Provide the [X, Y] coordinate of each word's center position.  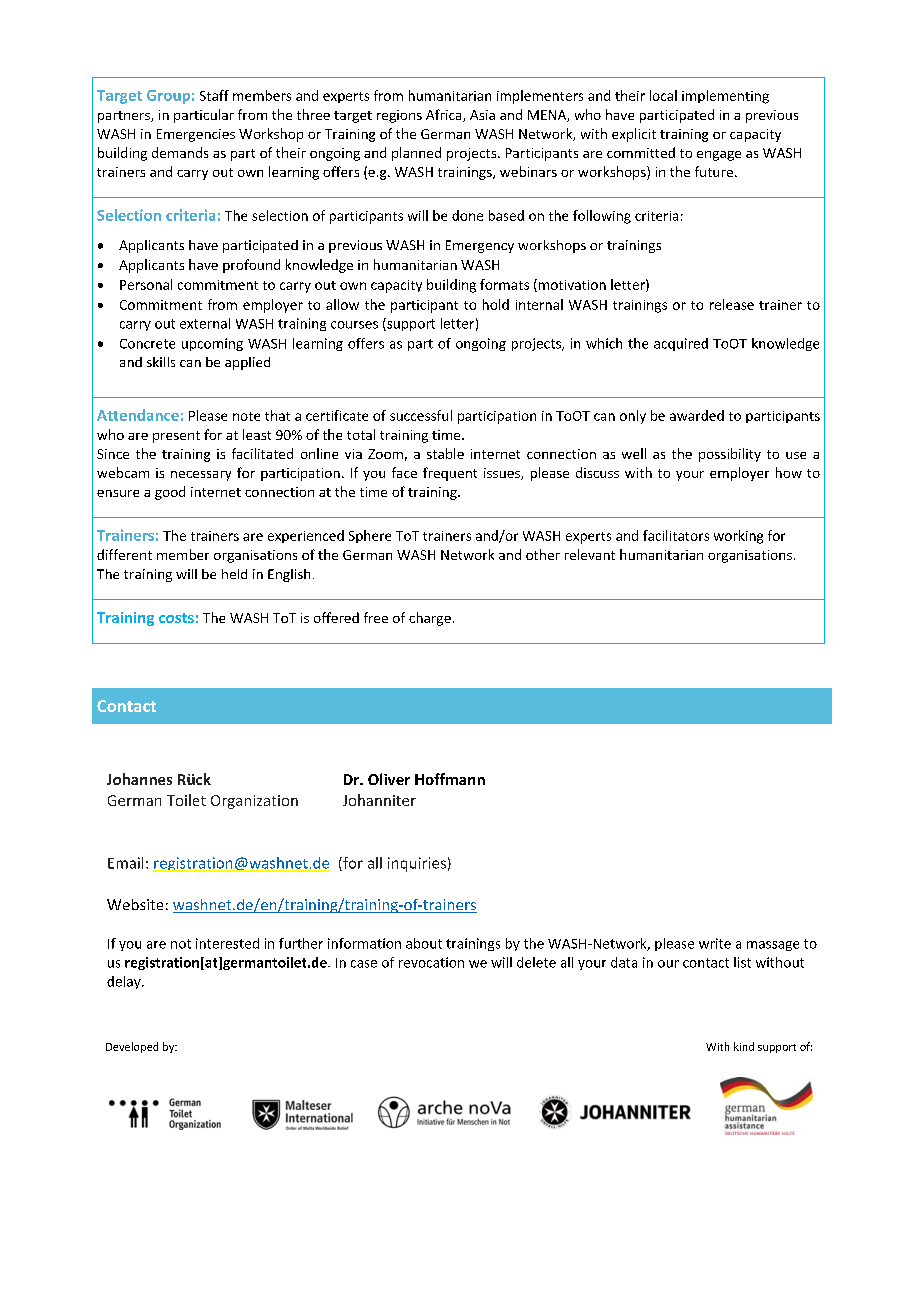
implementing [725, 97]
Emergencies [196, 135]
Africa [445, 115]
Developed [132, 1047]
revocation [431, 962]
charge [430, 619]
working [738, 537]
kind [744, 1046]
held [234, 574]
